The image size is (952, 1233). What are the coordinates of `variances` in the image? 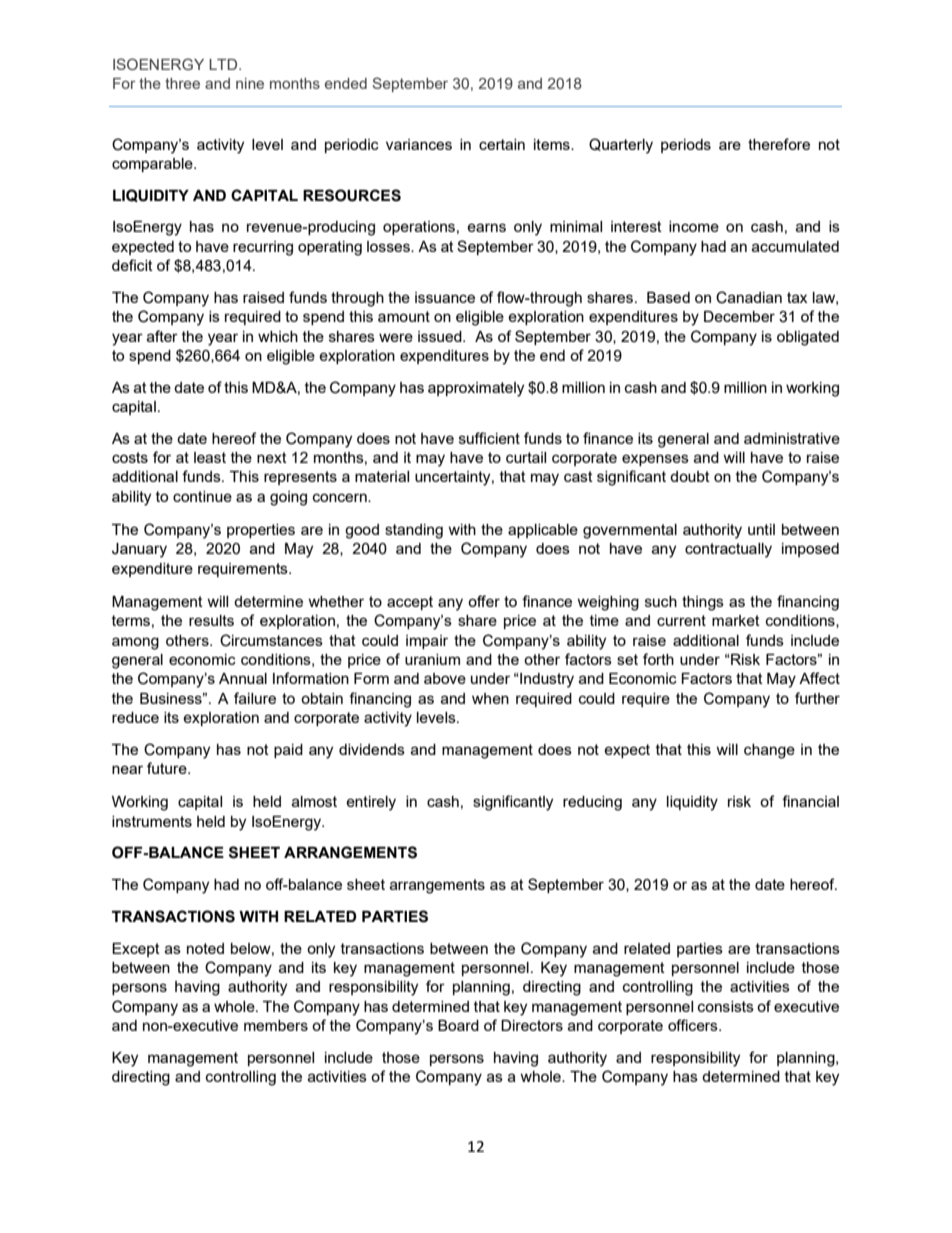 It's located at (419, 144).
